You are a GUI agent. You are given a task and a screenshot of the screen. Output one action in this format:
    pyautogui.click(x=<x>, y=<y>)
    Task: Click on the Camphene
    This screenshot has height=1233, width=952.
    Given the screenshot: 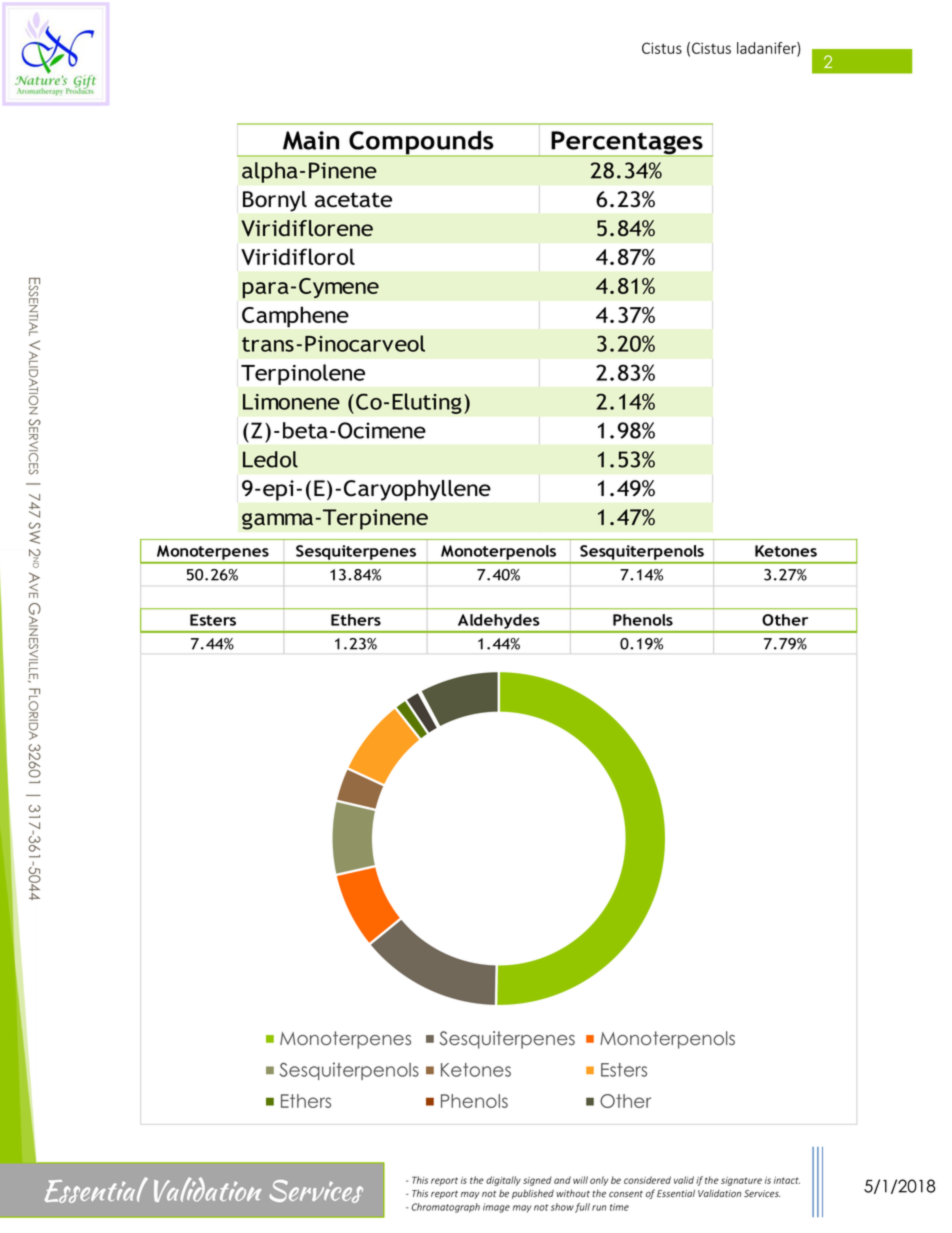 What is the action you would take?
    pyautogui.click(x=295, y=316)
